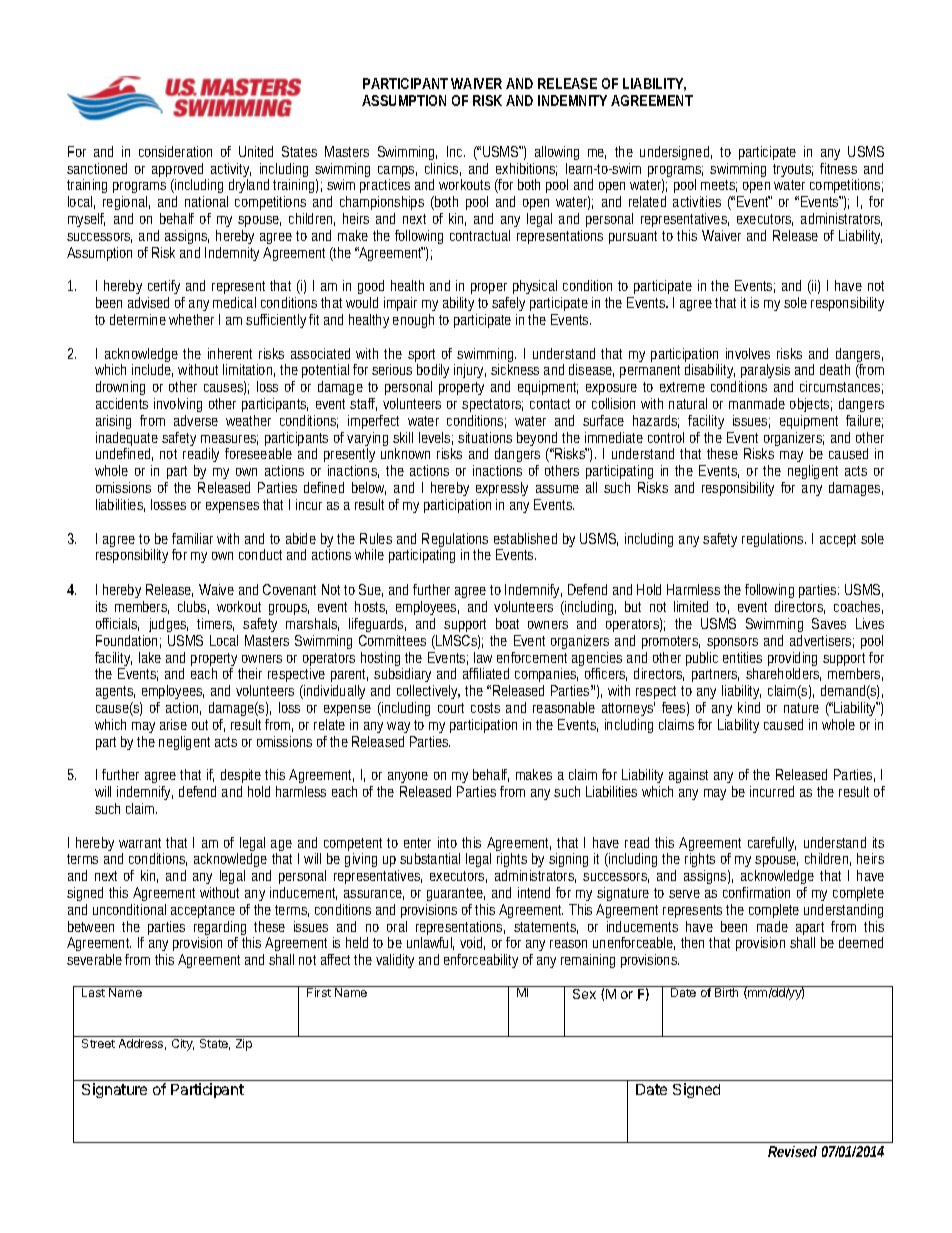 The image size is (952, 1233). I want to click on City, so click(183, 1045).
